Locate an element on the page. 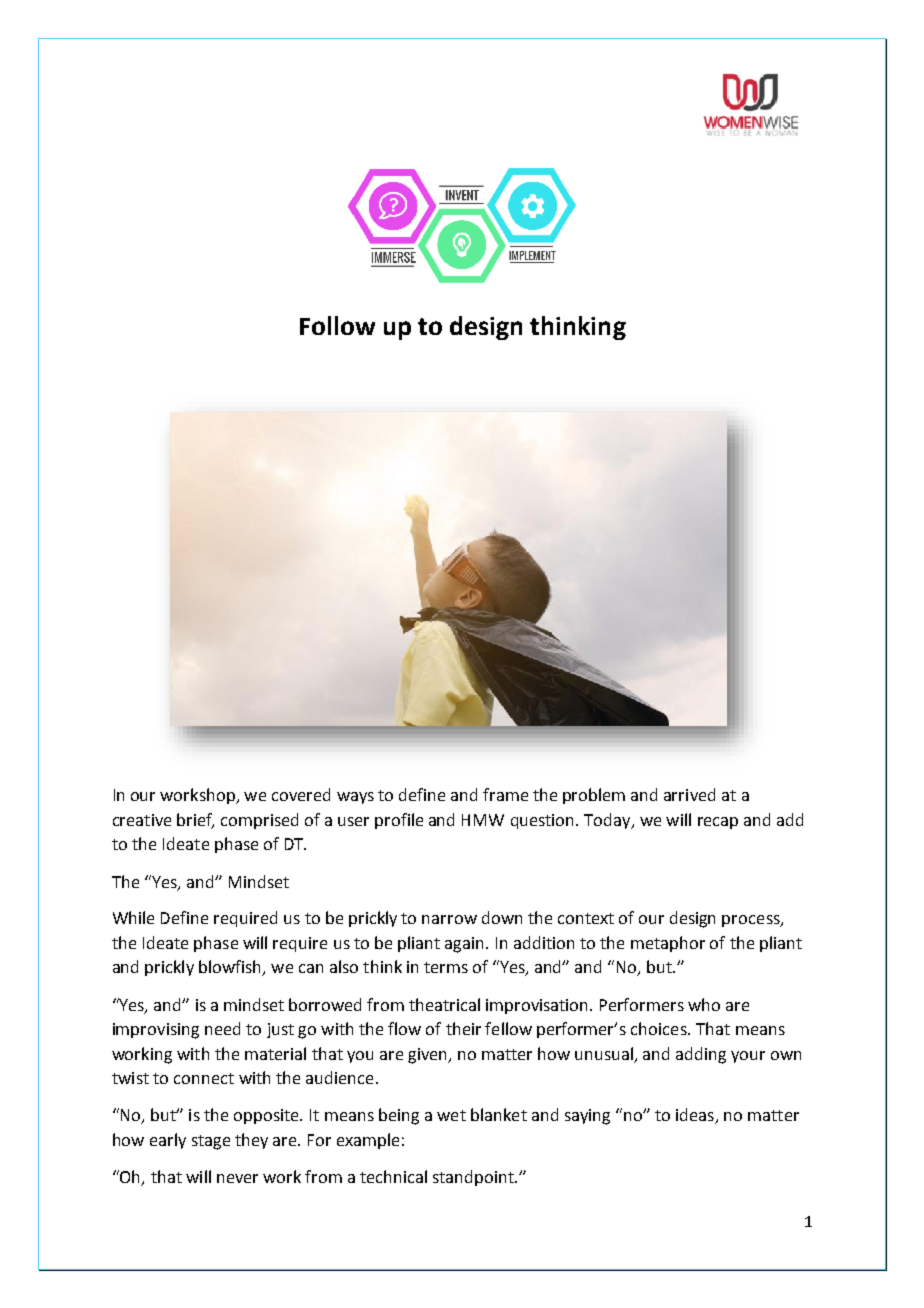 The height and width of the document is (1308, 924). theatrical is located at coordinates (444, 1004).
